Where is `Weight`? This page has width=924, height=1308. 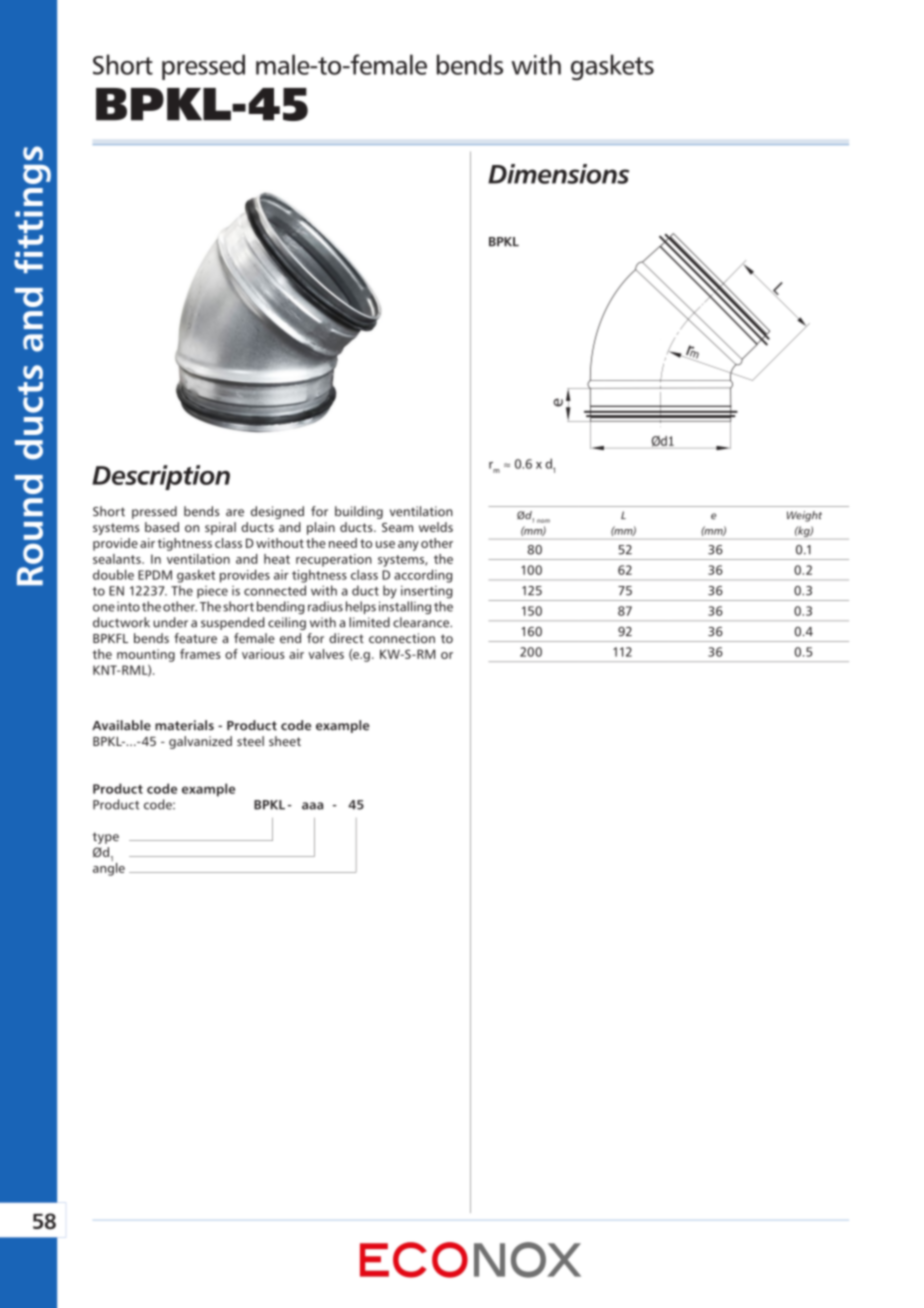 Weight is located at coordinates (804, 516).
